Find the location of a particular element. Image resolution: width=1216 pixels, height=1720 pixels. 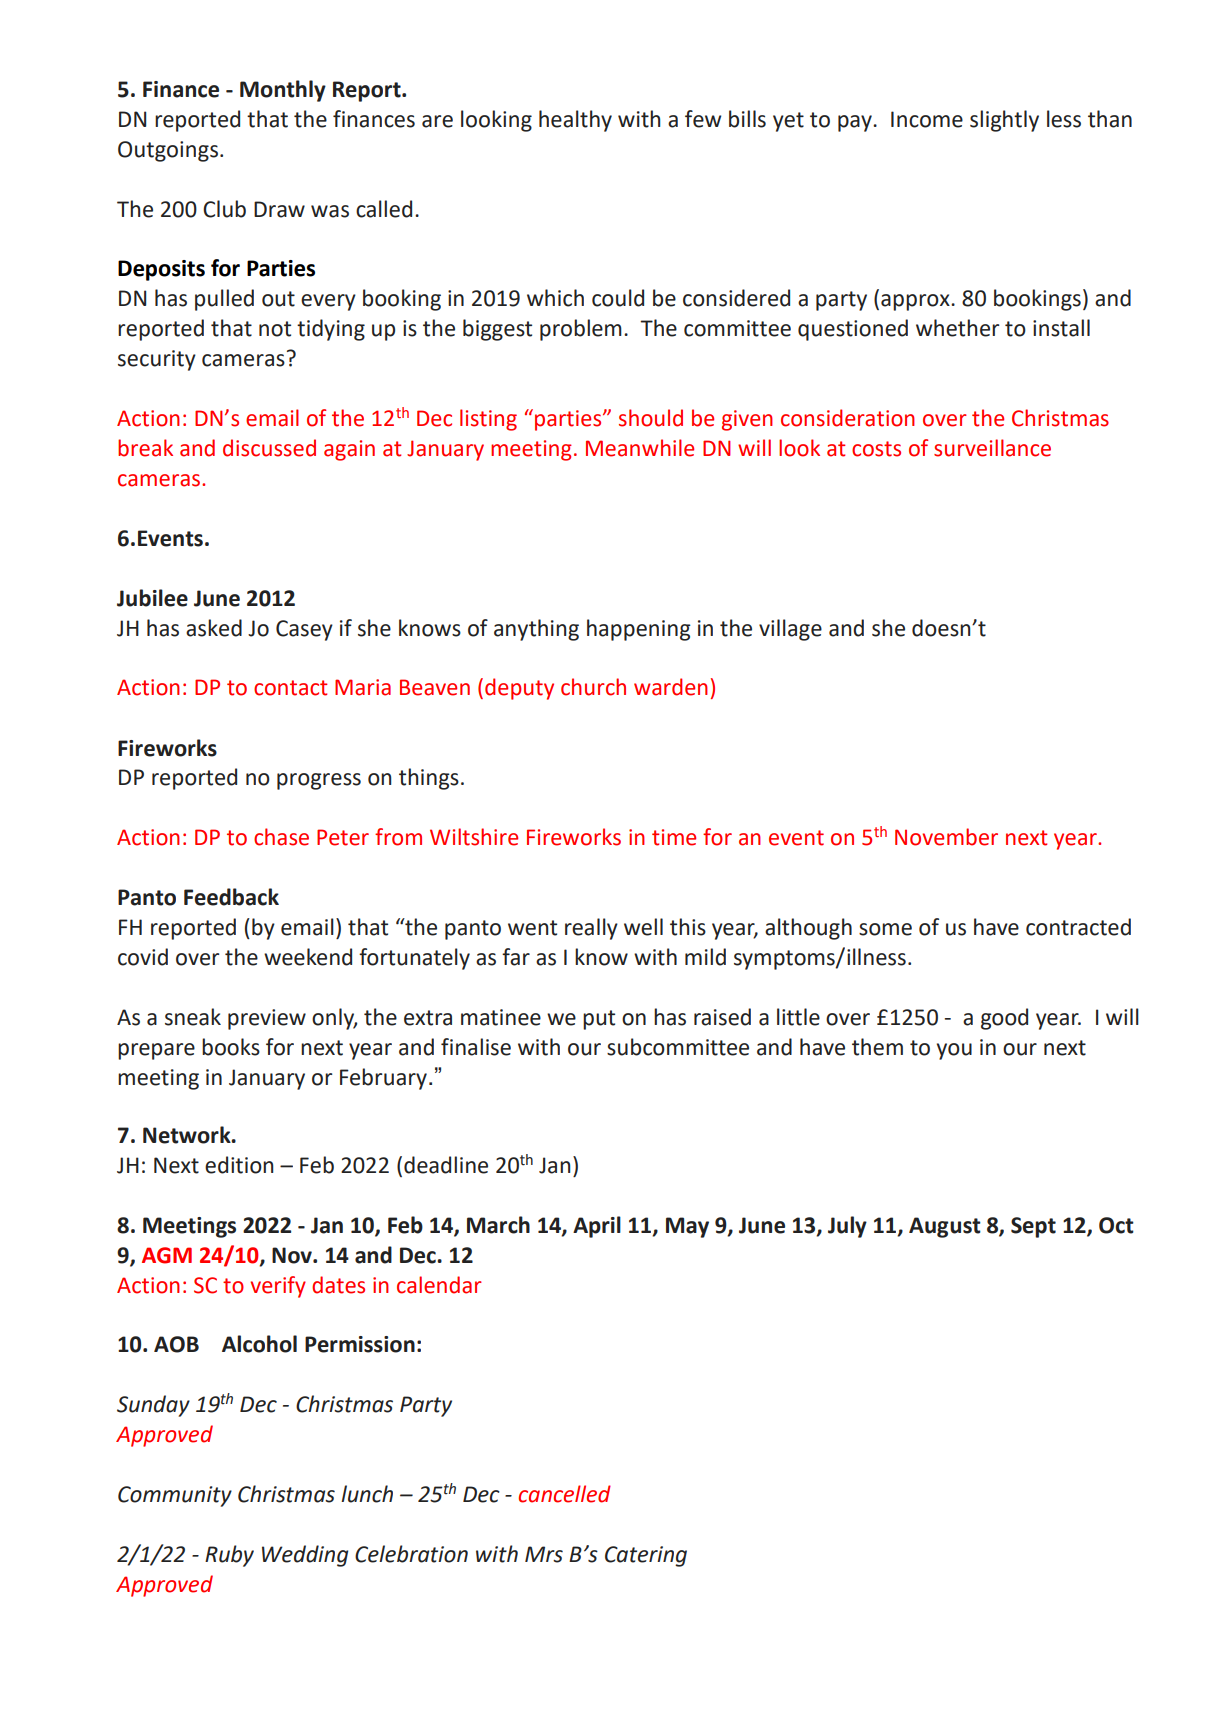

slightly is located at coordinates (1004, 121).
